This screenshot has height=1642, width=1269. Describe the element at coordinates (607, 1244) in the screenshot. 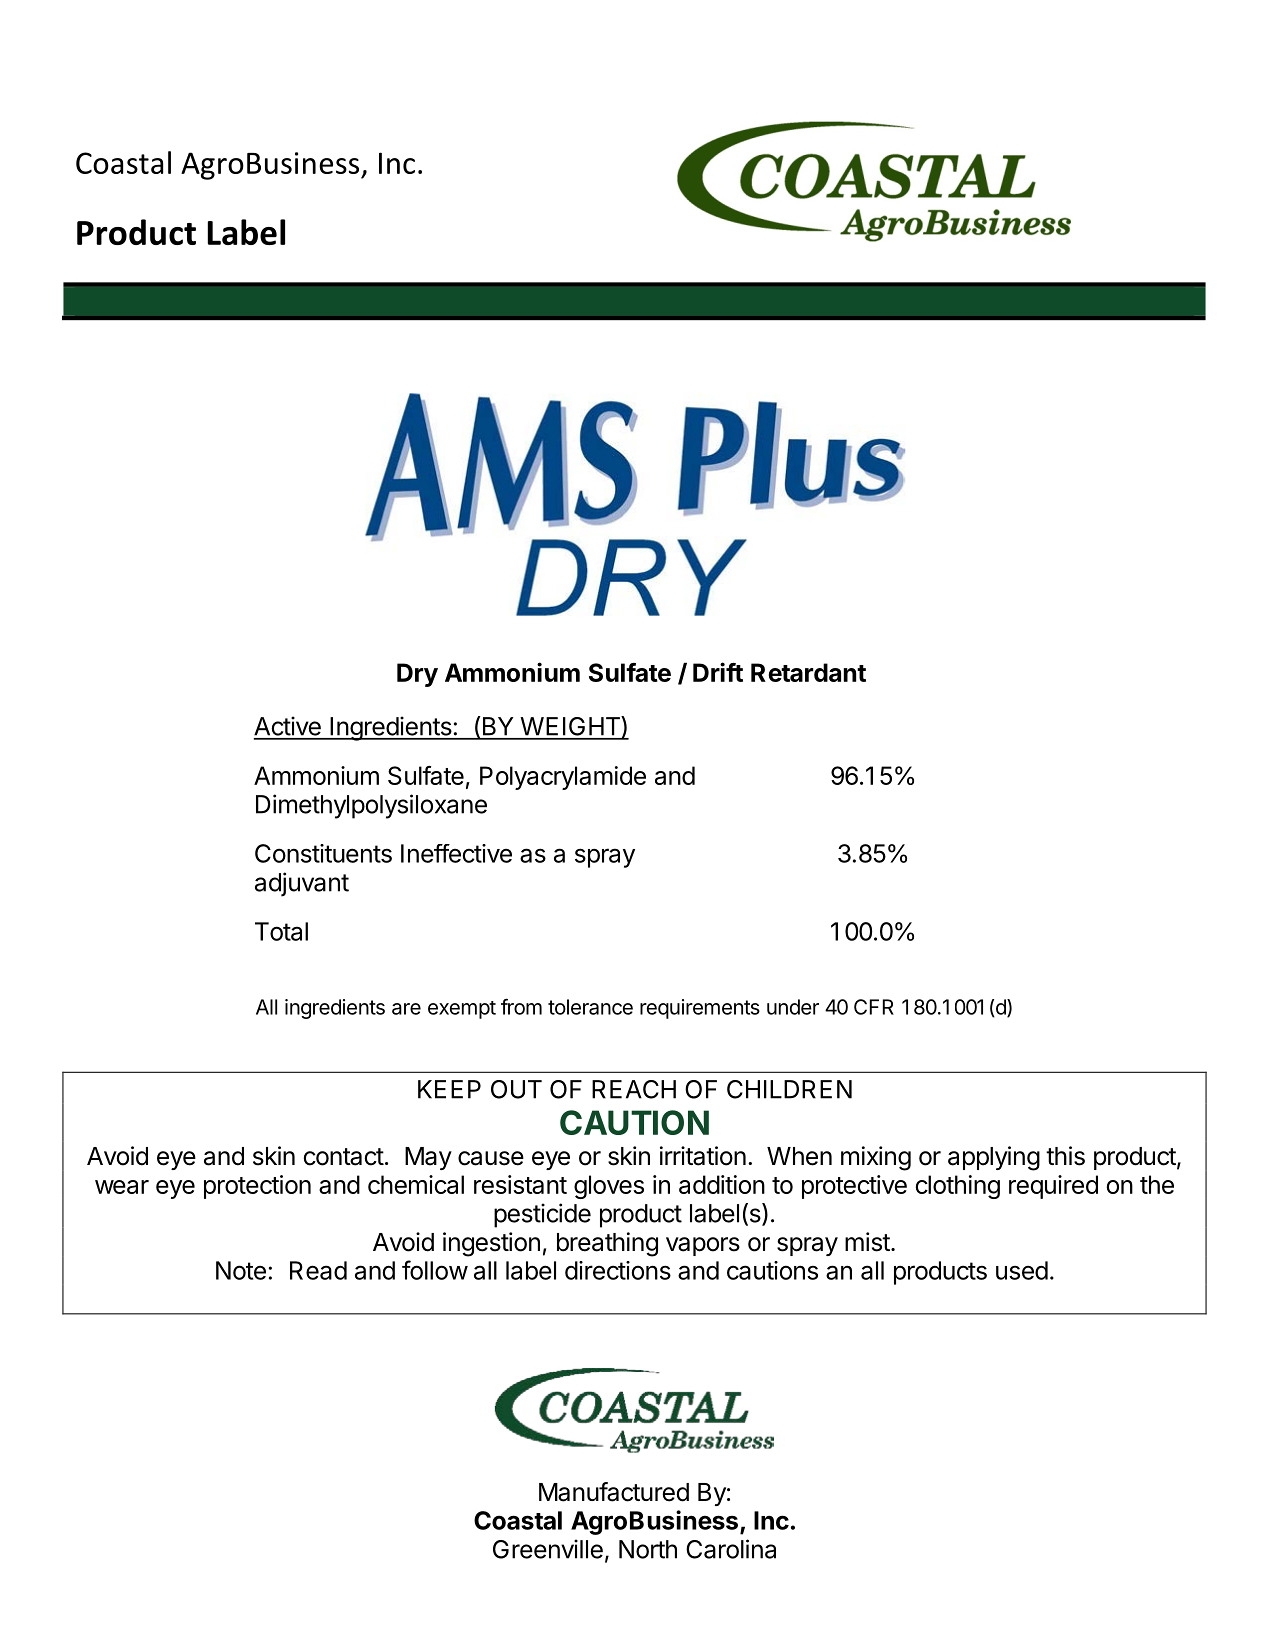

I see `breathing` at that location.
